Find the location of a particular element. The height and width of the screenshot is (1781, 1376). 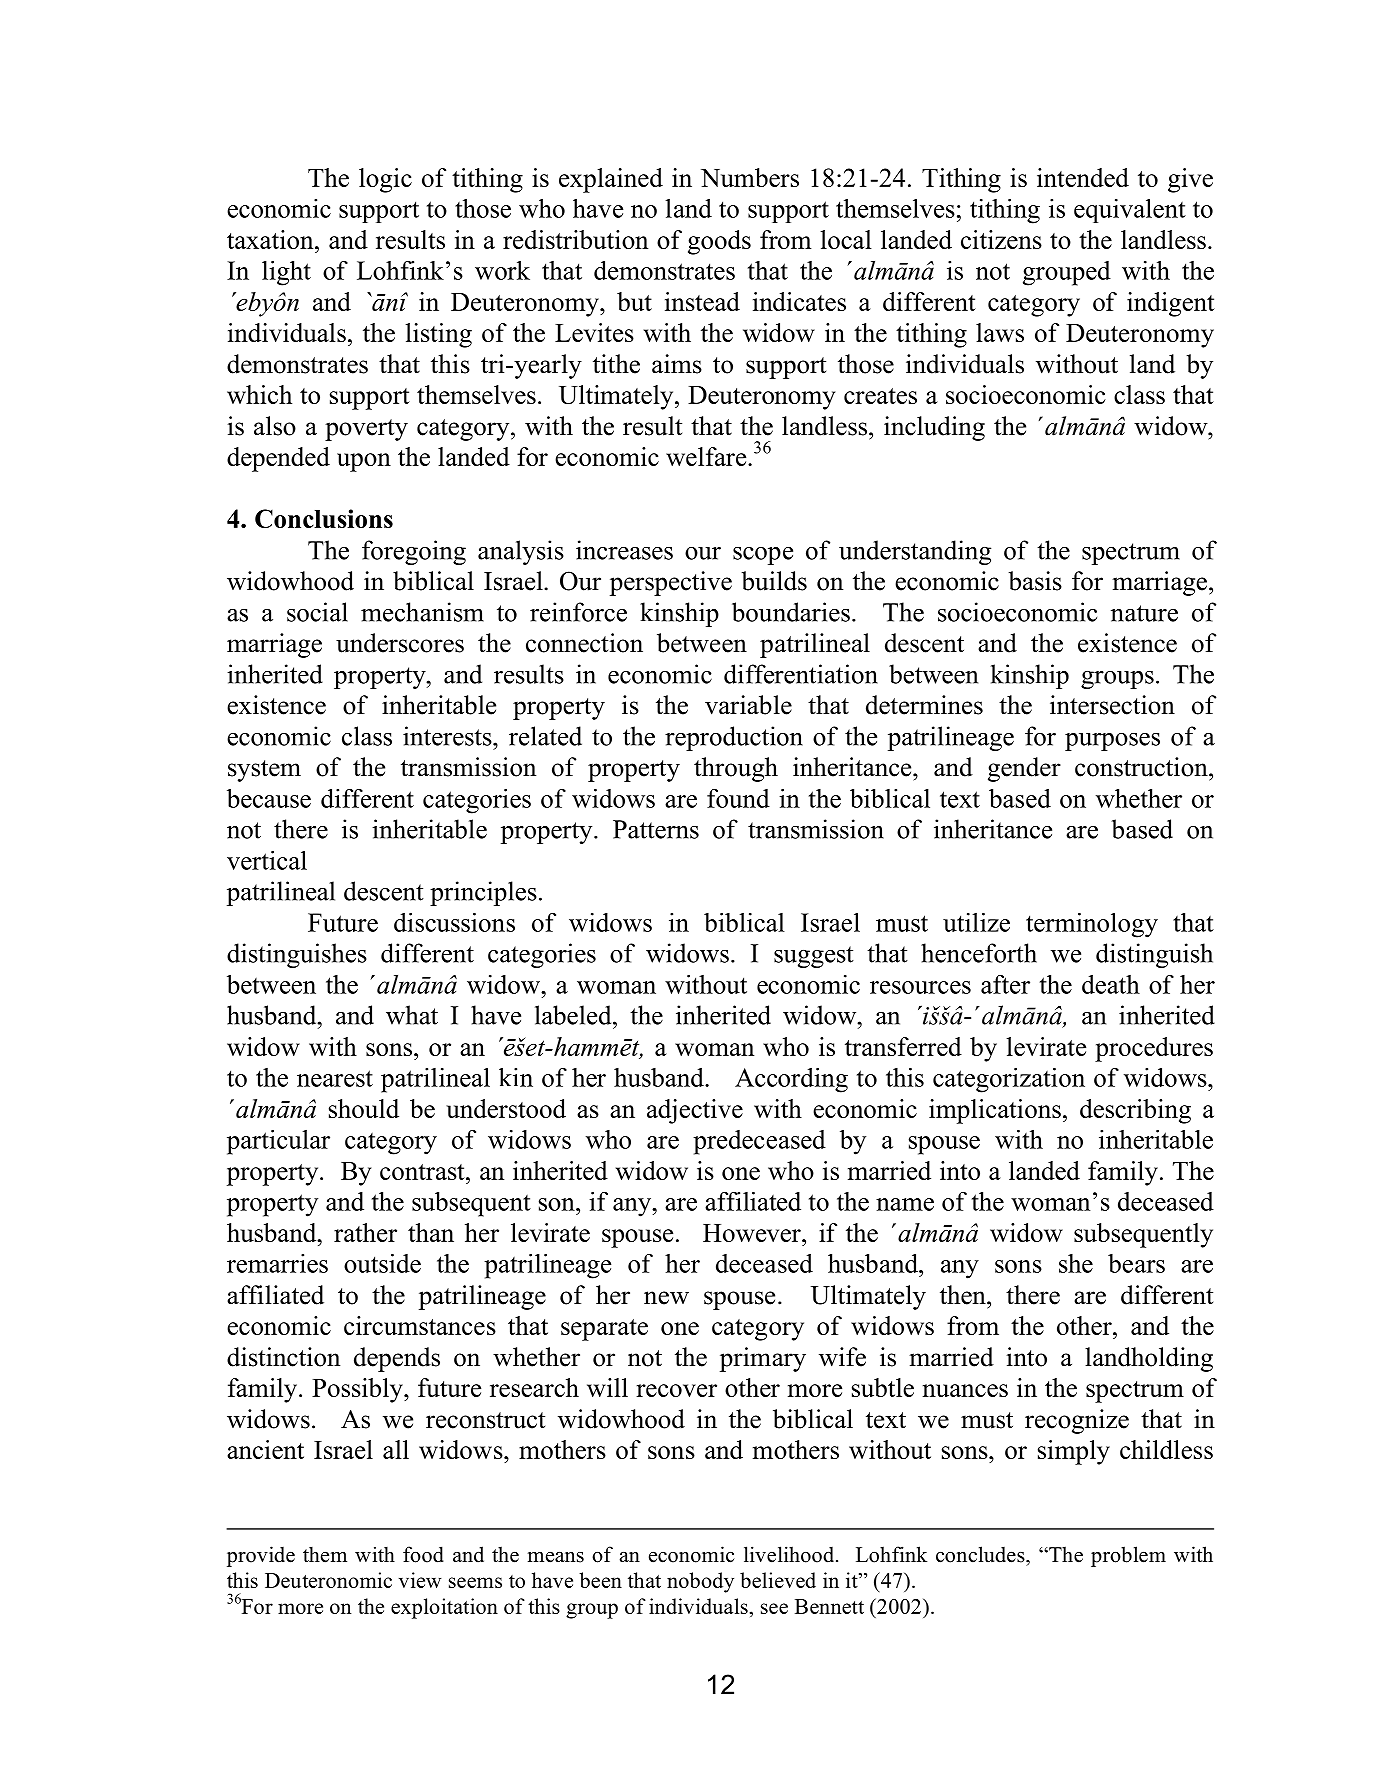

problem is located at coordinates (1128, 1556).
